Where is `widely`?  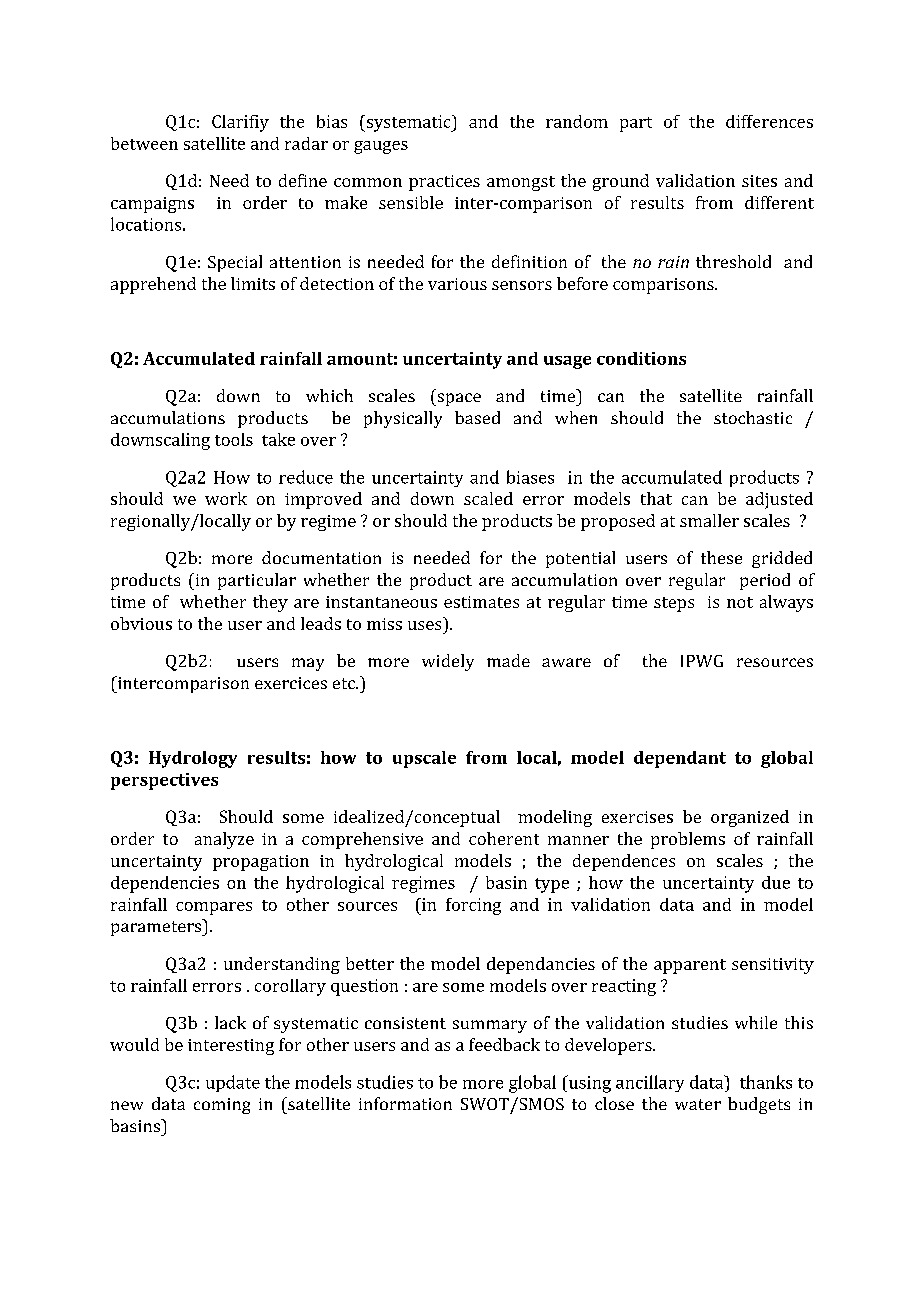 widely is located at coordinates (448, 662).
